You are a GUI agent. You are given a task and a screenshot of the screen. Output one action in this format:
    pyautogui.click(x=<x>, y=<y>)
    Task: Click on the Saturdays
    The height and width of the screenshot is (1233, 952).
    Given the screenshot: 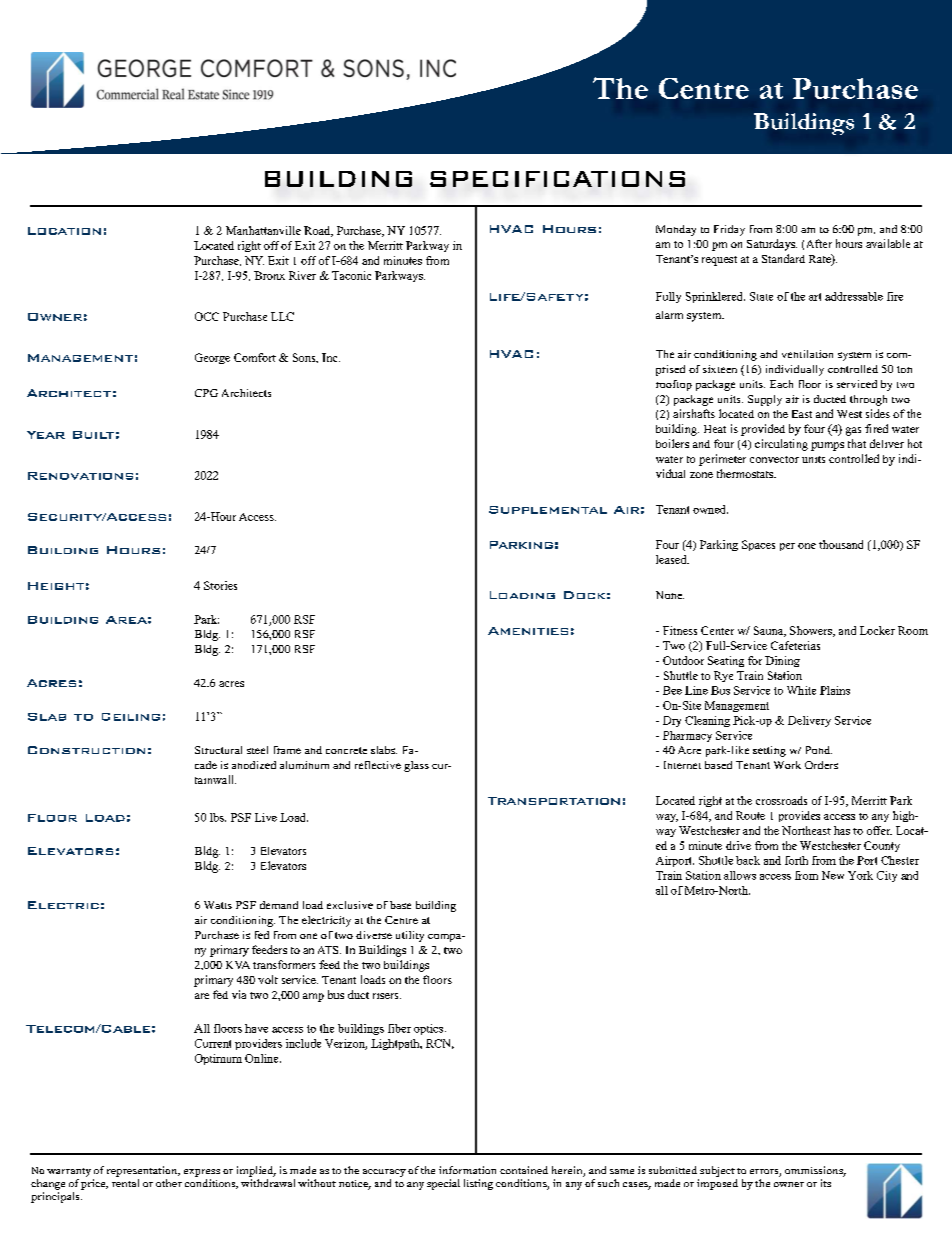 What is the action you would take?
    pyautogui.click(x=772, y=245)
